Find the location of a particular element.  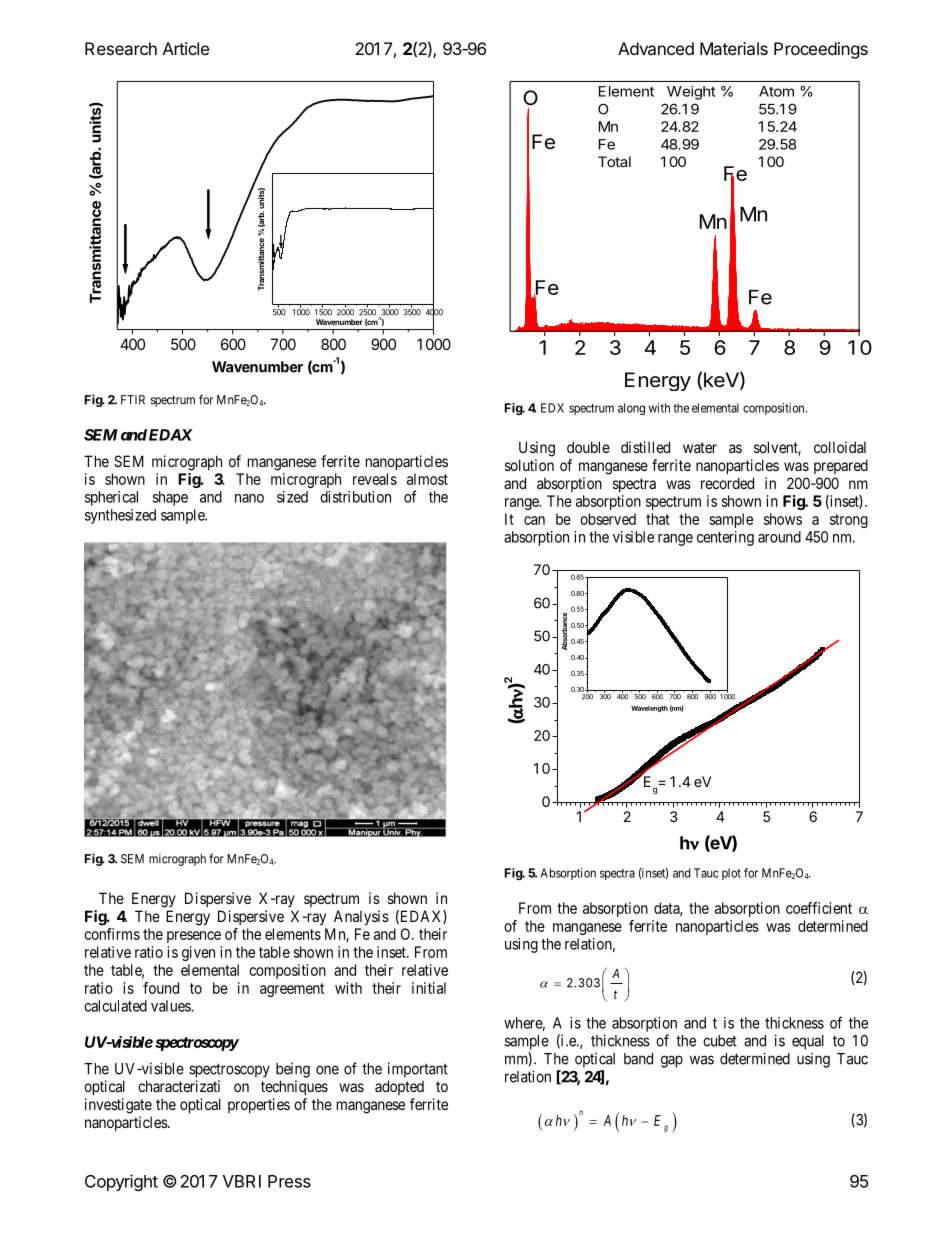

adopted is located at coordinates (399, 1087).
